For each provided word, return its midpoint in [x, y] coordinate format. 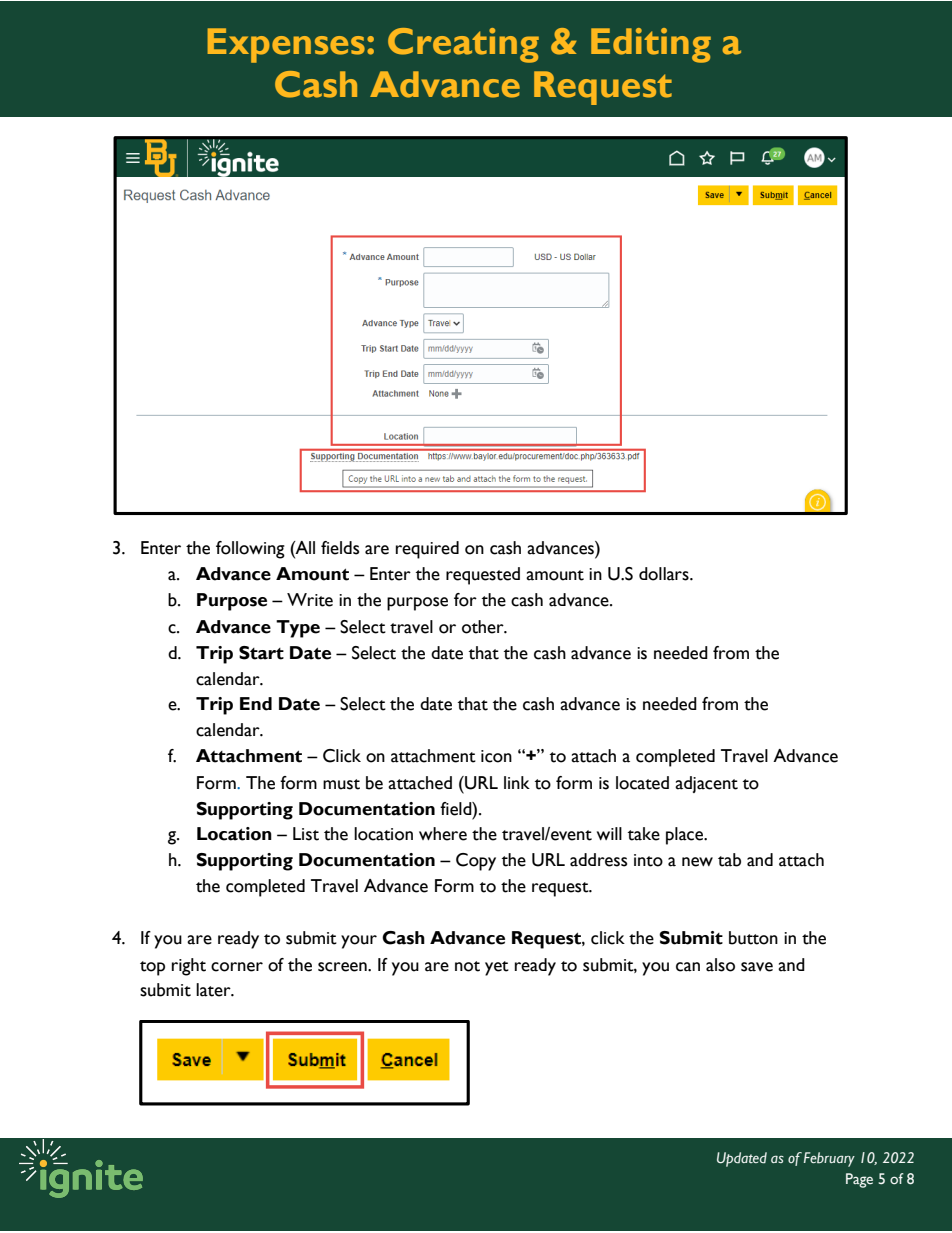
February [829, 1159]
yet [497, 968]
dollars [665, 574]
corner [237, 967]
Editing [651, 45]
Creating [463, 45]
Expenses [286, 45]
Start [261, 653]
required [427, 550]
